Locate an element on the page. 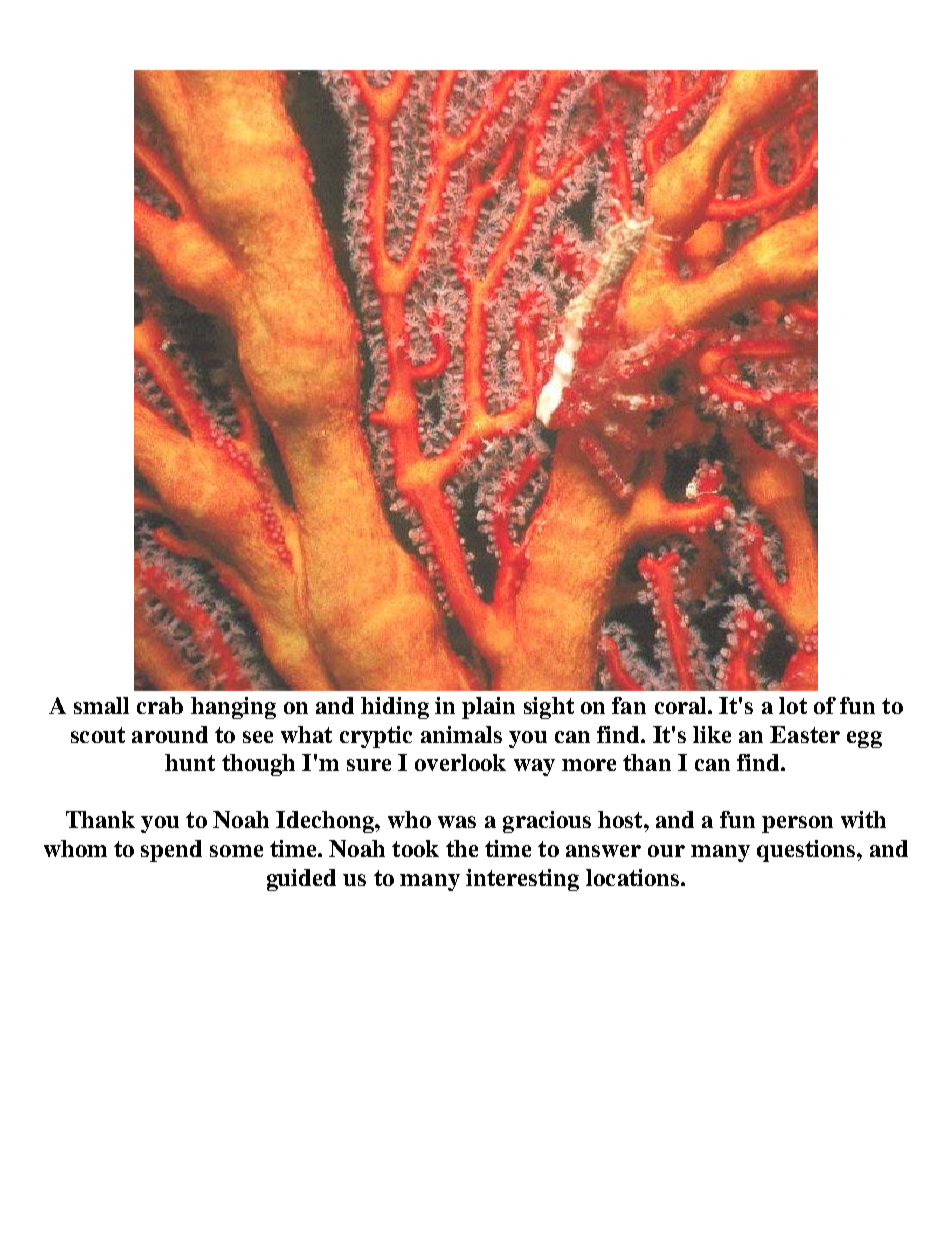 This document has width=952, height=1233. crab is located at coordinates (160, 705).
